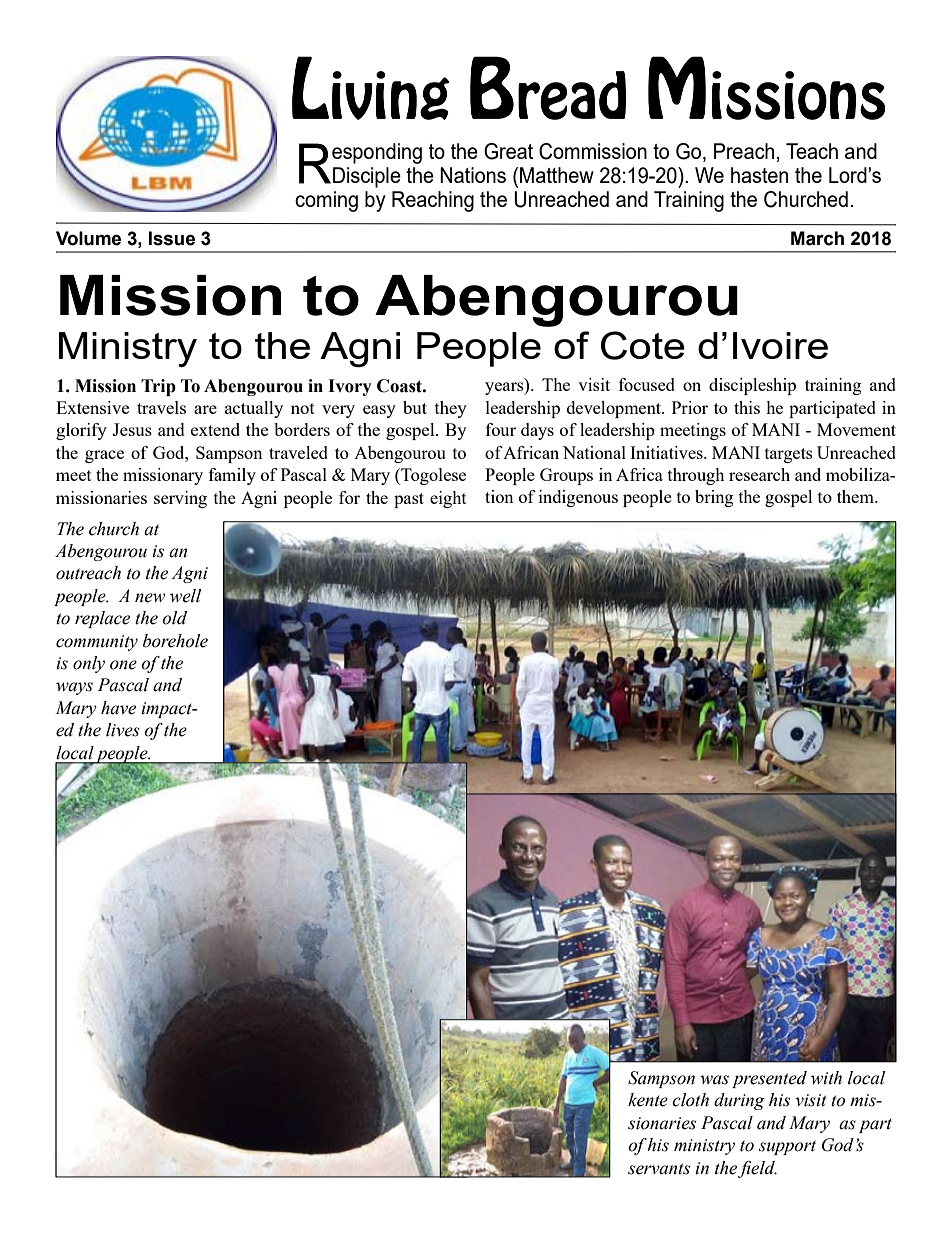  Describe the element at coordinates (118, 708) in the screenshot. I see `have` at that location.
